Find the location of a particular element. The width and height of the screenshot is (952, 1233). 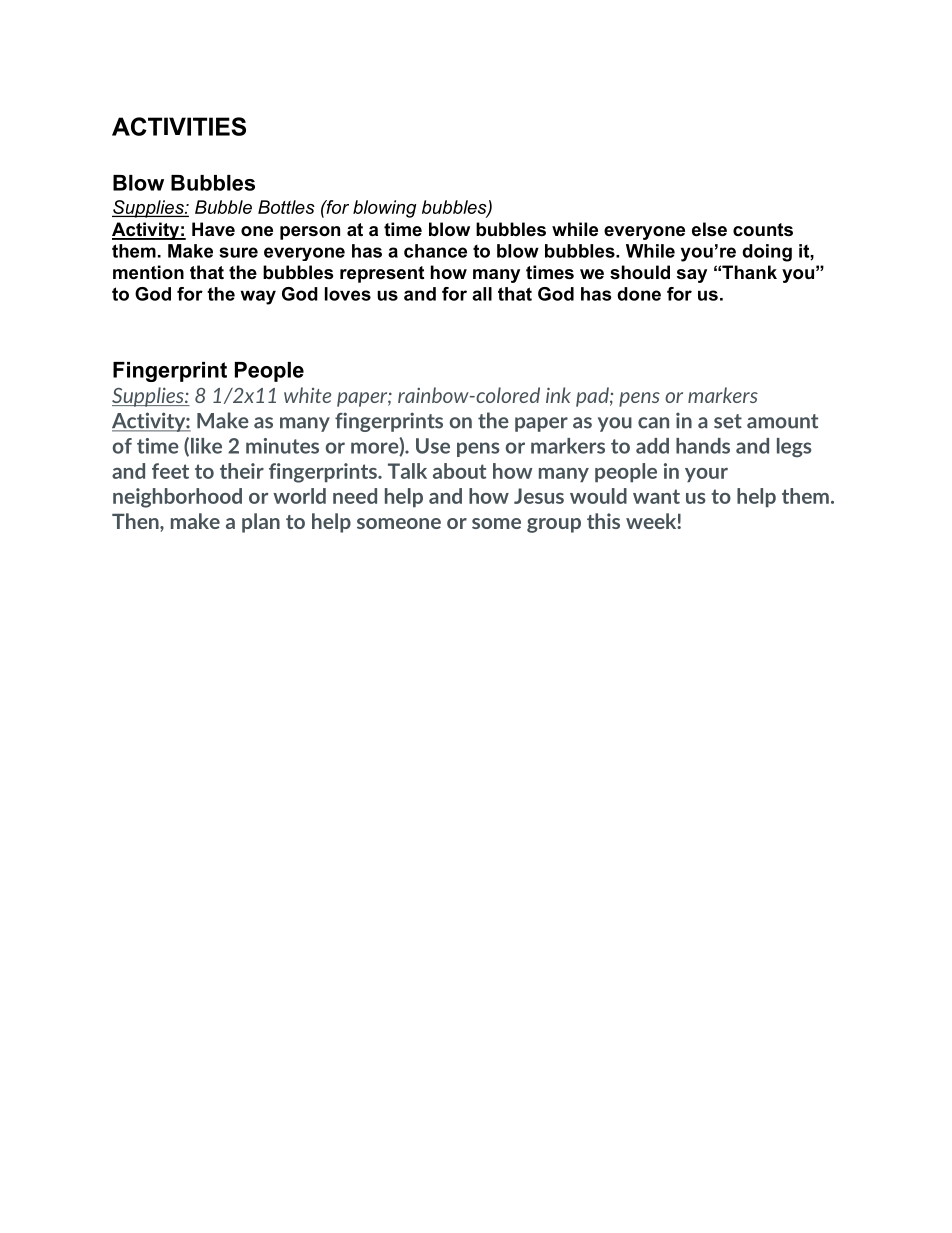

Bottles is located at coordinates (286, 207).
